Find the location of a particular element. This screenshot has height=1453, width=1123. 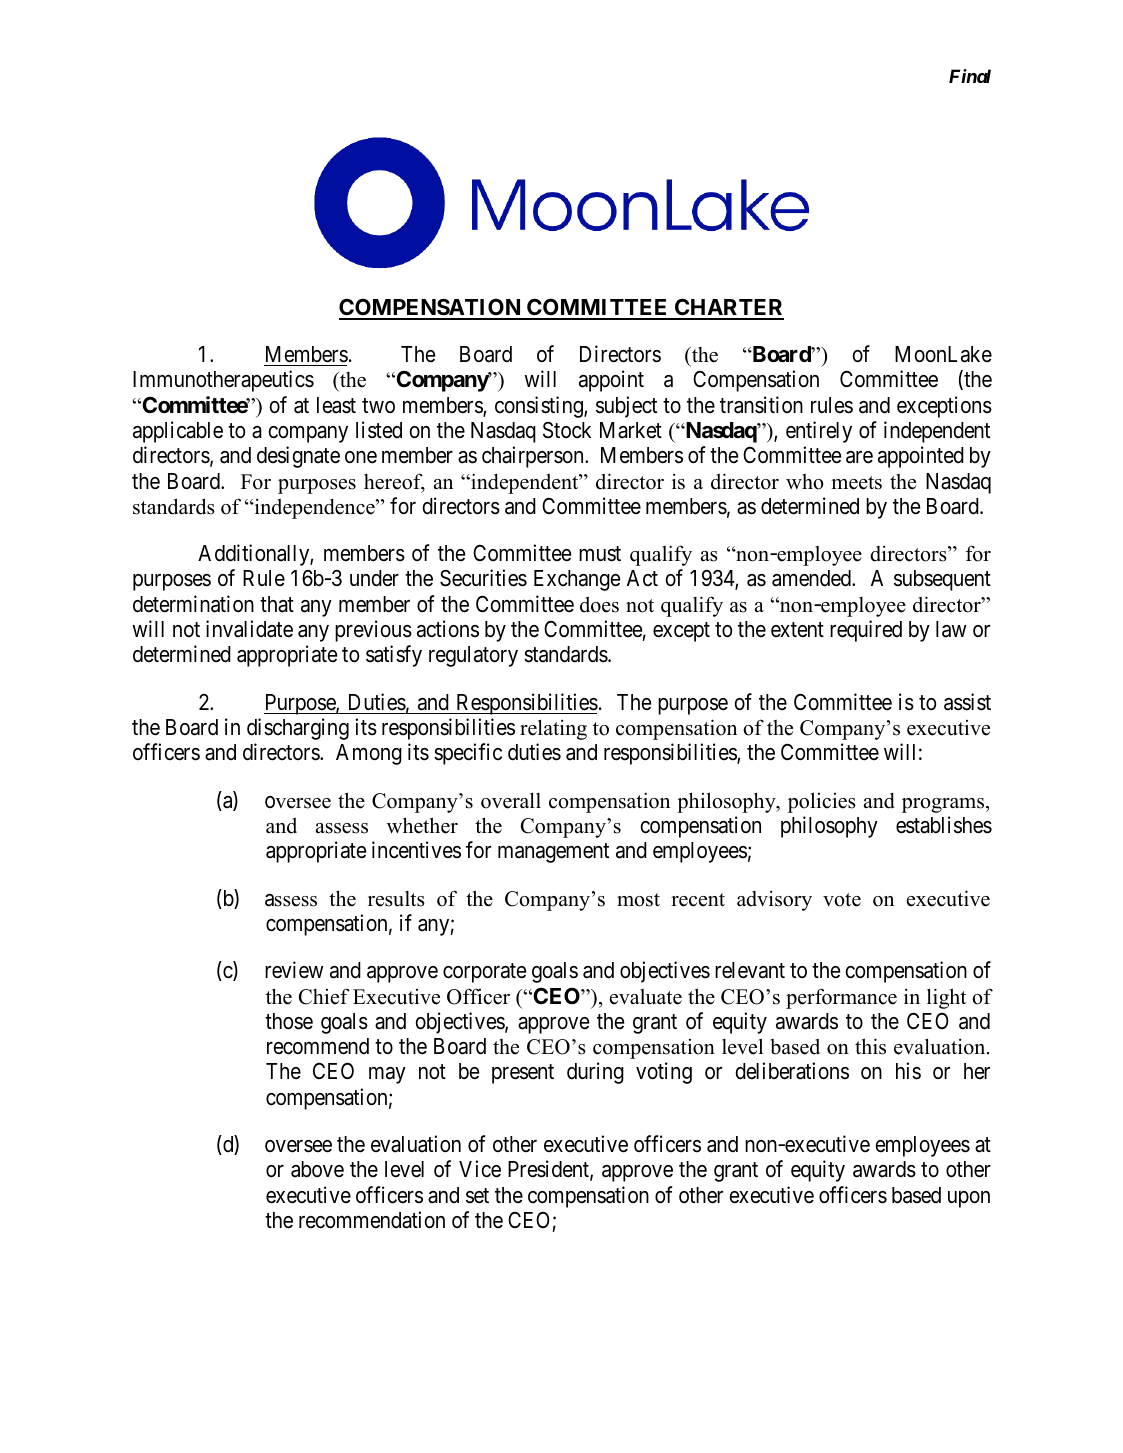

Final is located at coordinates (970, 76).
